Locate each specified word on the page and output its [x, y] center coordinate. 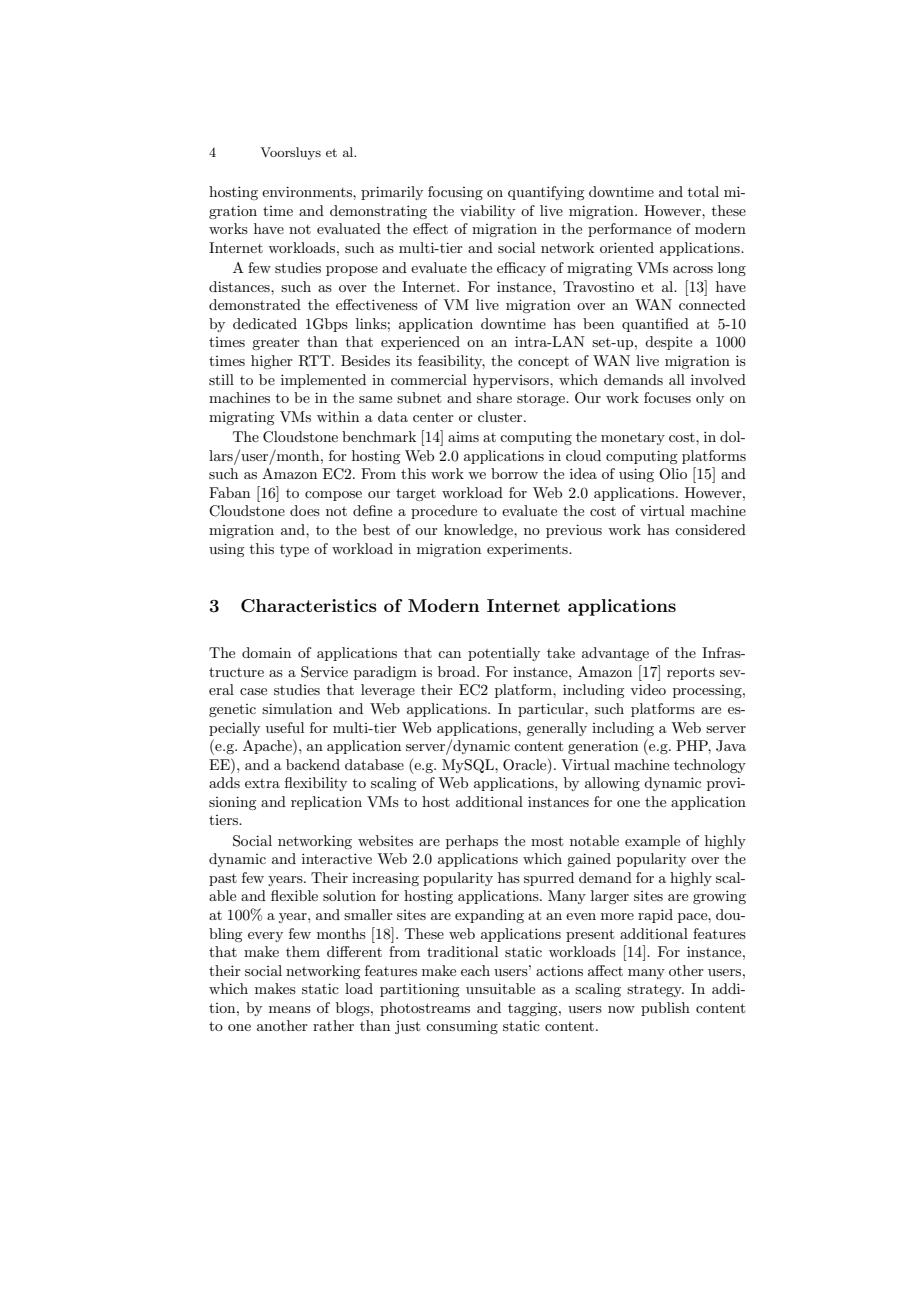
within [338, 416]
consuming [462, 1027]
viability [487, 212]
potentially [504, 654]
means [290, 1009]
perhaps [472, 842]
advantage [615, 654]
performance [629, 230]
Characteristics [309, 606]
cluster [501, 416]
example [652, 842]
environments [308, 191]
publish [665, 1009]
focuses [667, 397]
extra [262, 783]
